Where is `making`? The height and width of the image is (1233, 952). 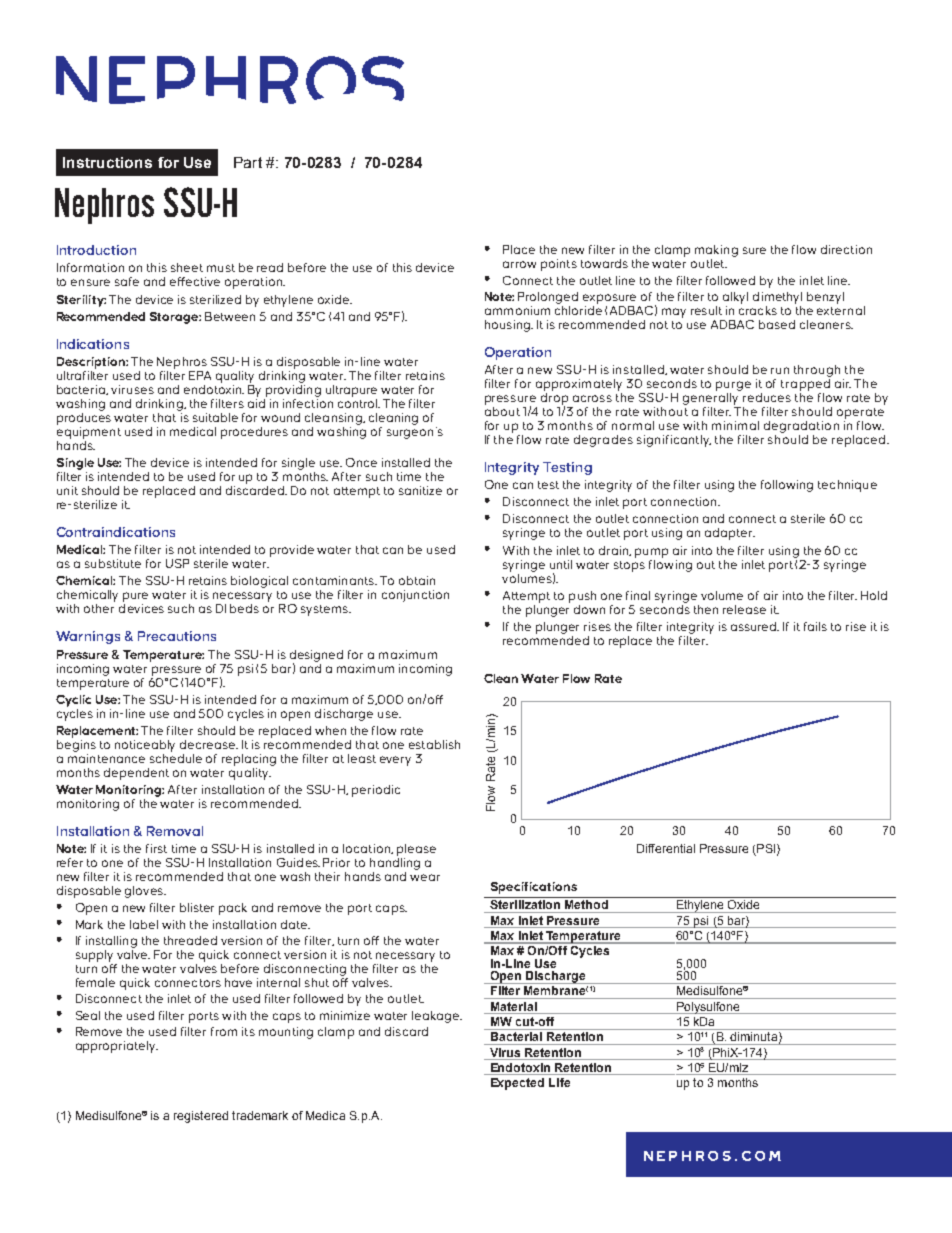
making is located at coordinates (716, 251).
